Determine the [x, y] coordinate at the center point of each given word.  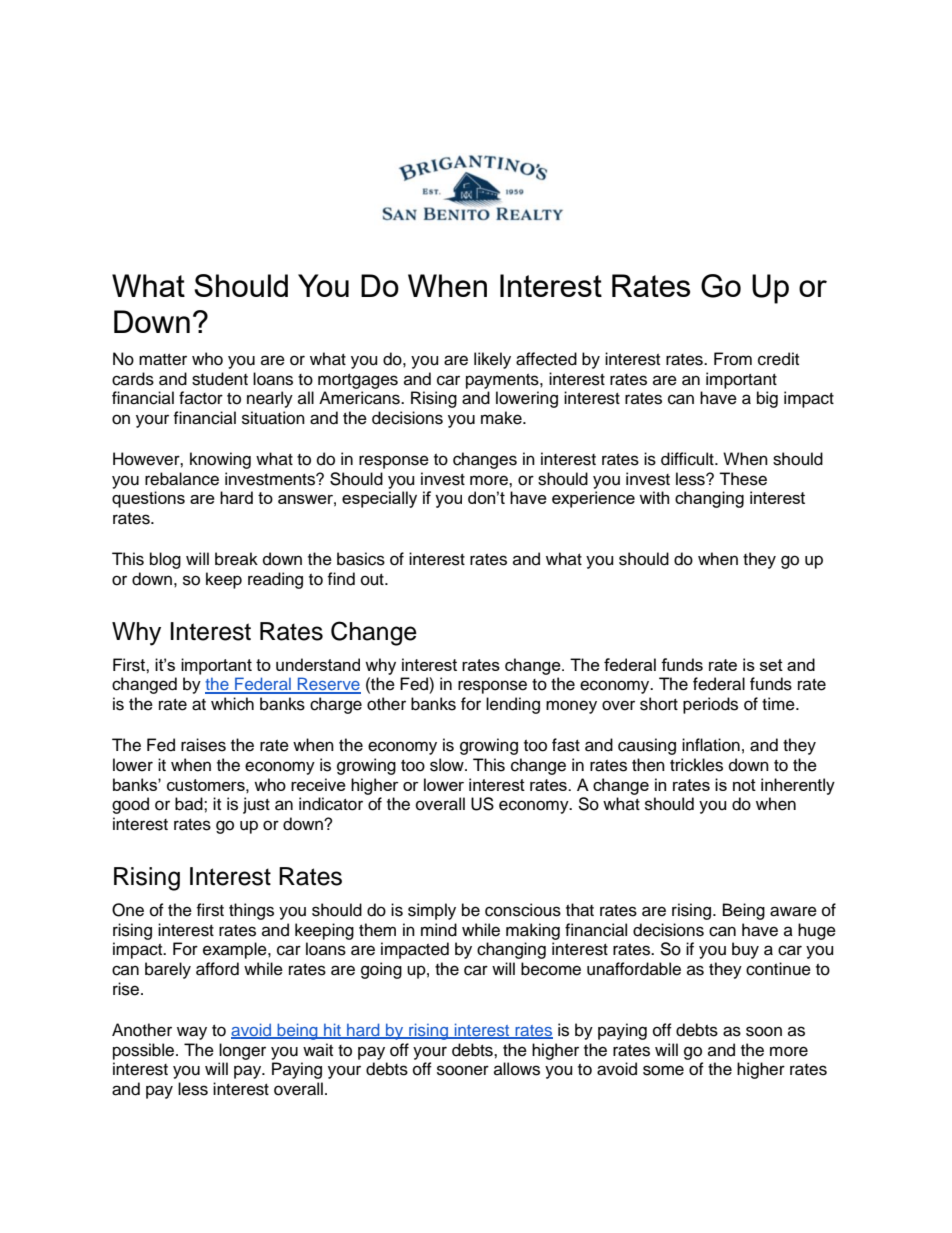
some [663, 1070]
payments [503, 381]
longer [242, 1051]
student [220, 379]
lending [513, 705]
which [232, 704]
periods [710, 705]
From [733, 359]
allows [517, 1069]
